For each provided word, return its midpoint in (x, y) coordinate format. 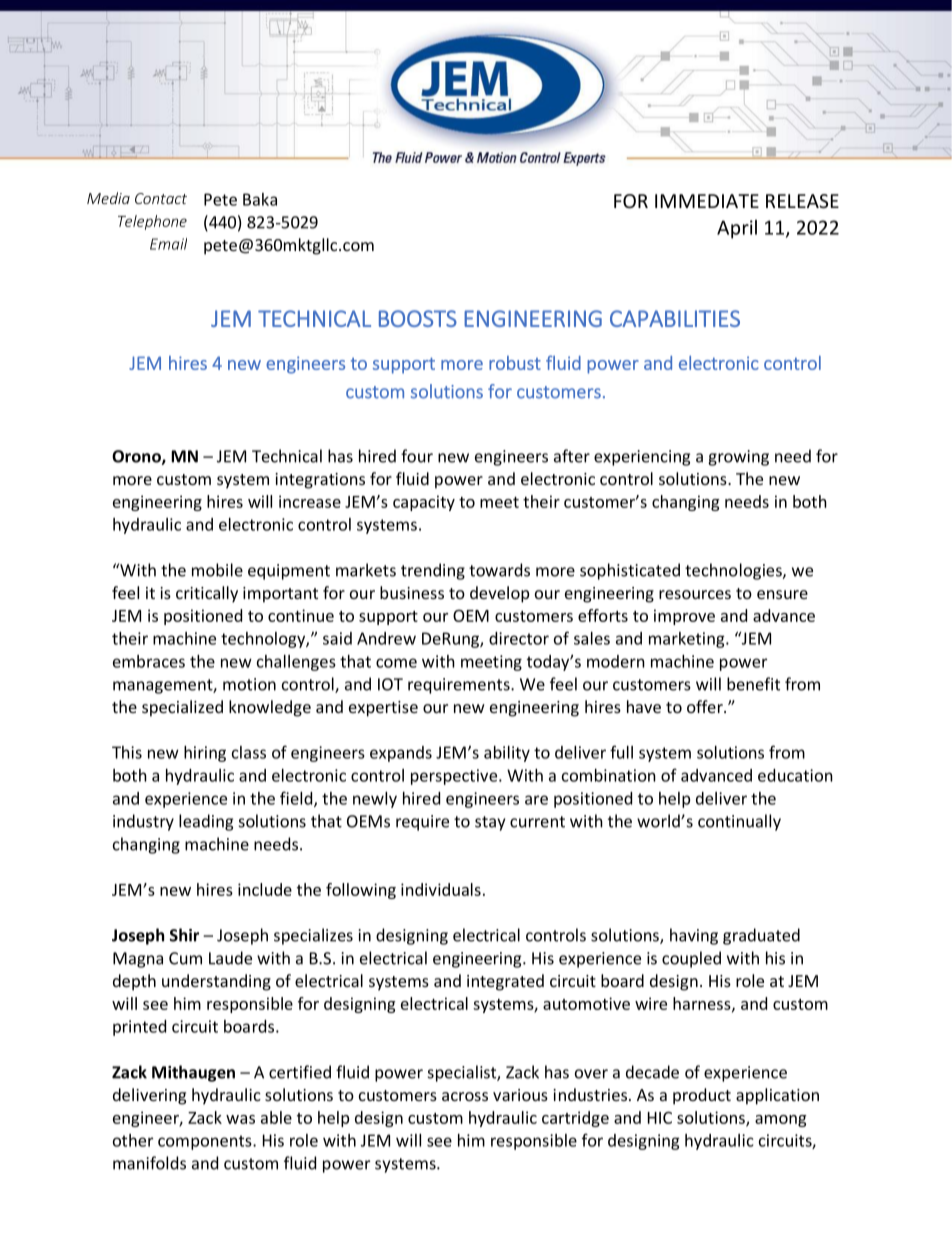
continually (739, 822)
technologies (734, 571)
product (702, 1096)
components (206, 1142)
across (465, 1096)
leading (206, 822)
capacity (424, 503)
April (737, 229)
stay (490, 823)
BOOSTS (418, 318)
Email (168, 244)
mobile (217, 570)
